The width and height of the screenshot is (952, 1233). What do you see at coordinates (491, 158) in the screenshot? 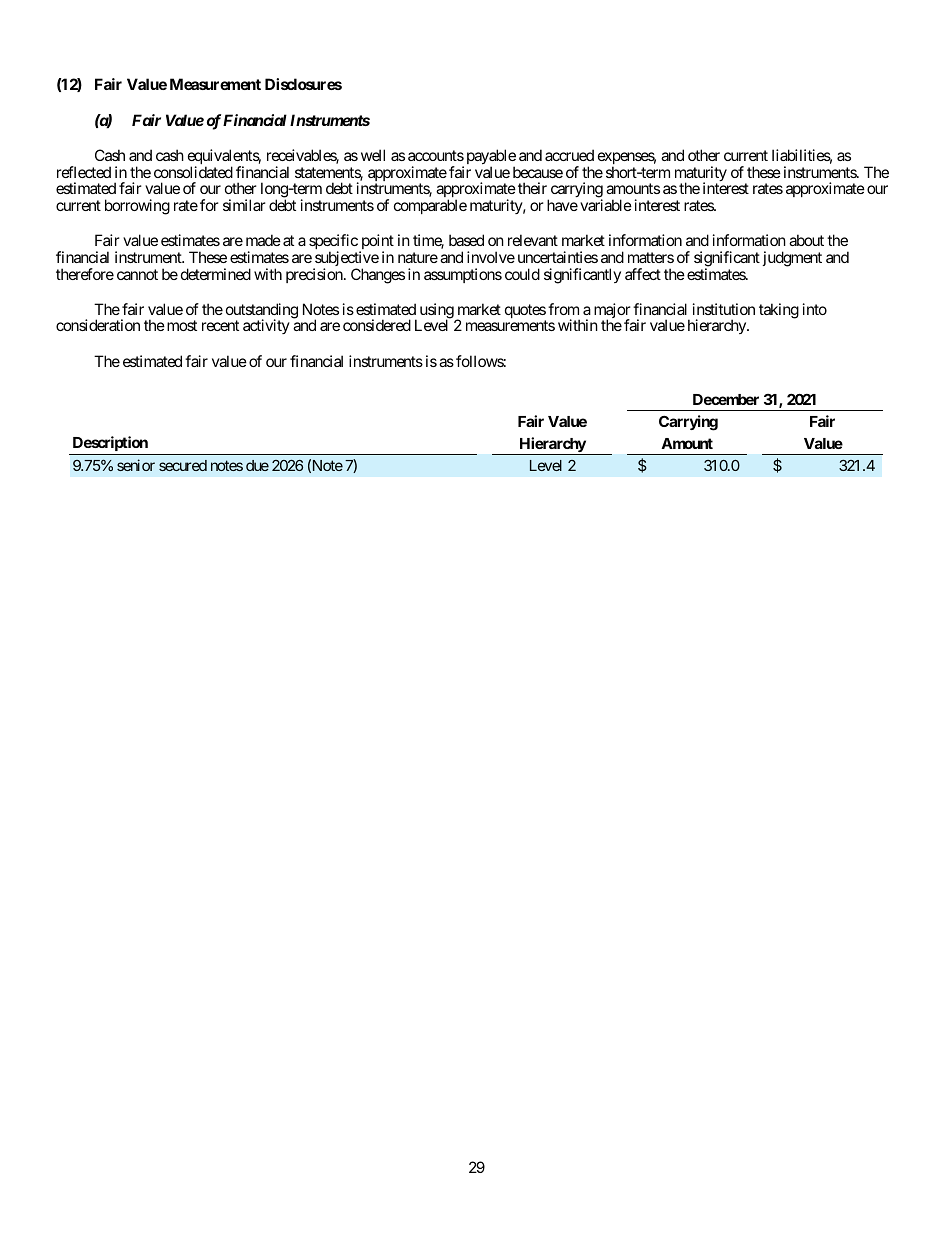
I see `payable` at bounding box center [491, 158].
